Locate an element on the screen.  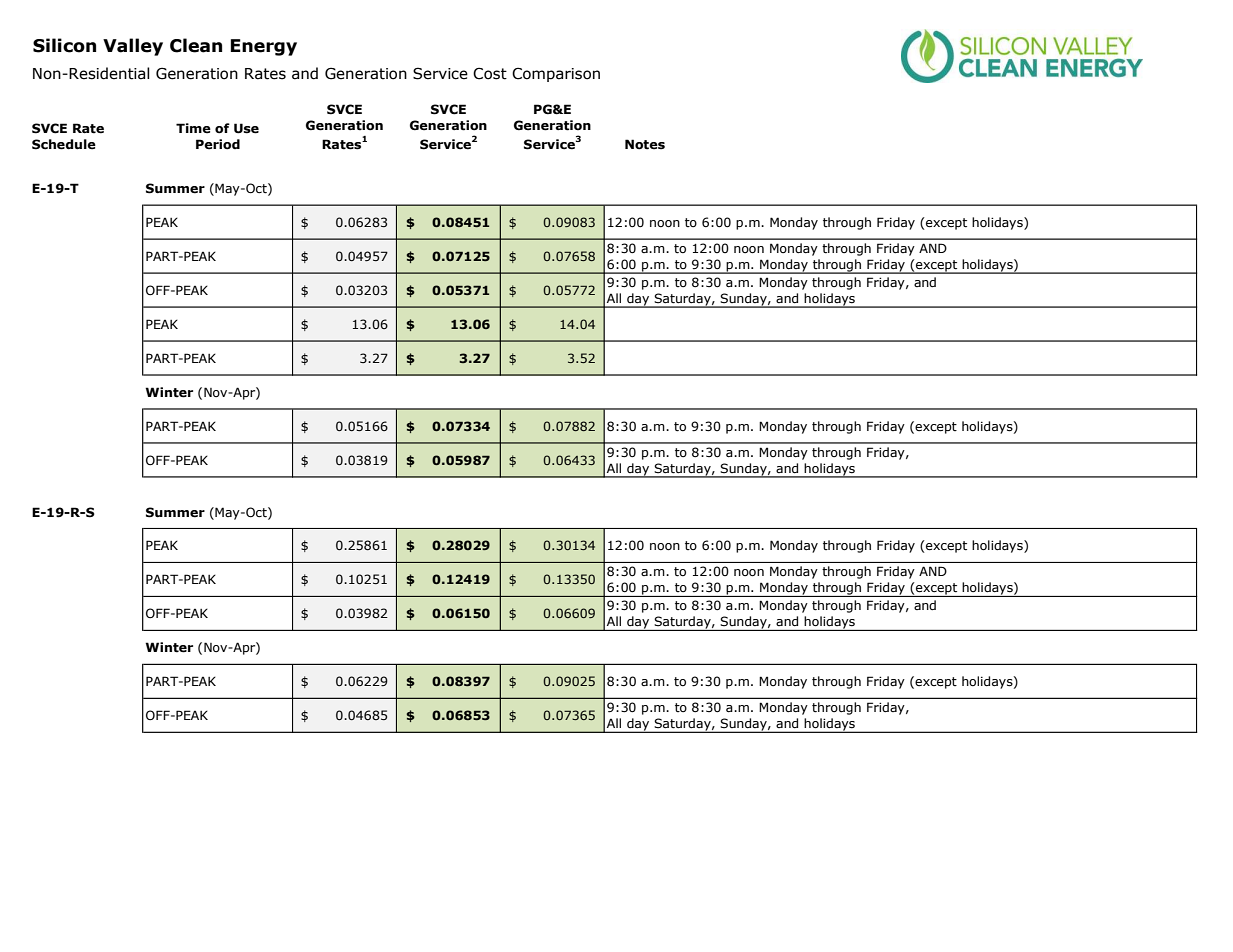
Use is located at coordinates (246, 128).
